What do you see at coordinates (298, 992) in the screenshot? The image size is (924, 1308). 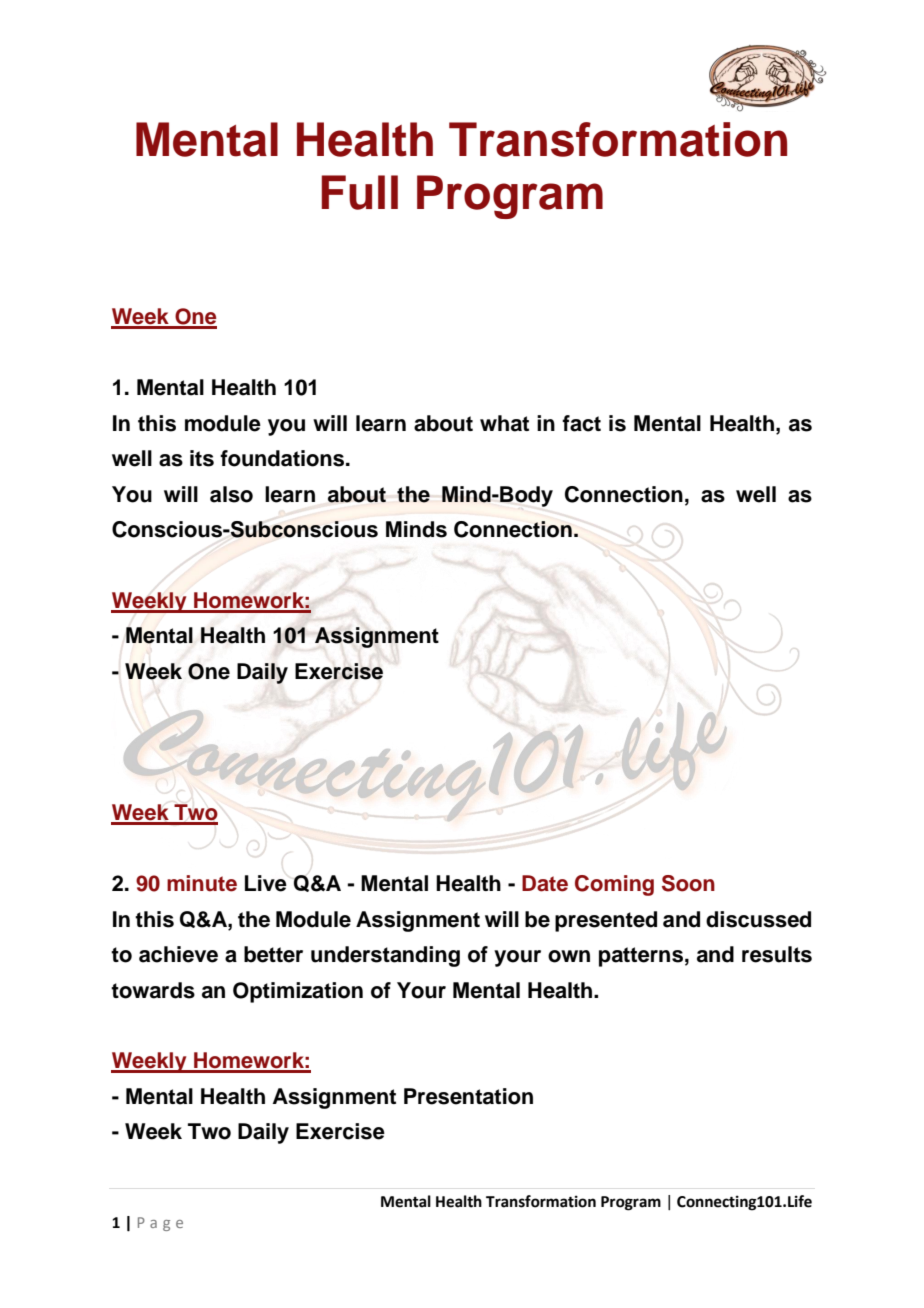 I see `Optimization` at bounding box center [298, 992].
